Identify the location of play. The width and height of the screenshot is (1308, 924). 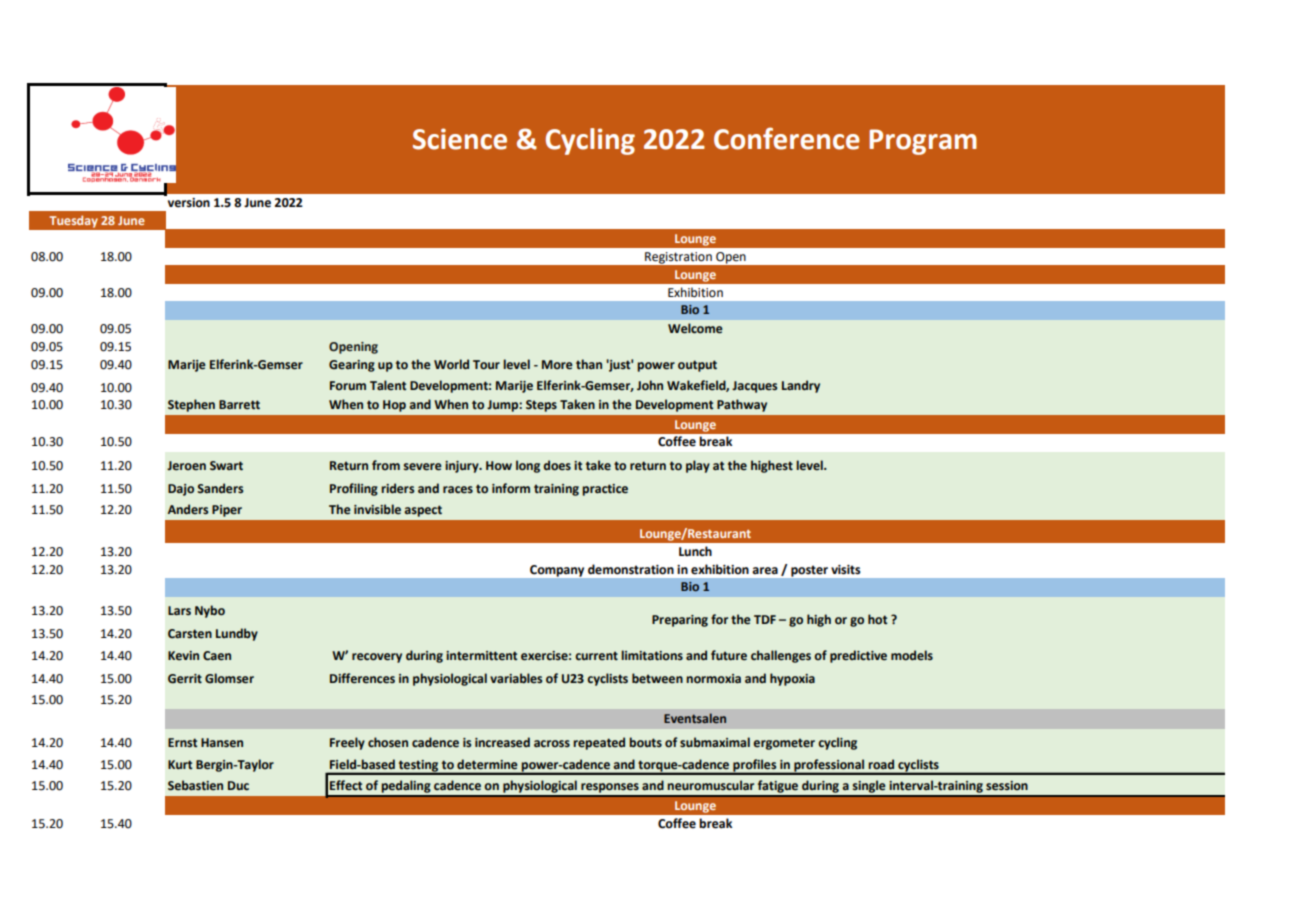
(698, 466).
